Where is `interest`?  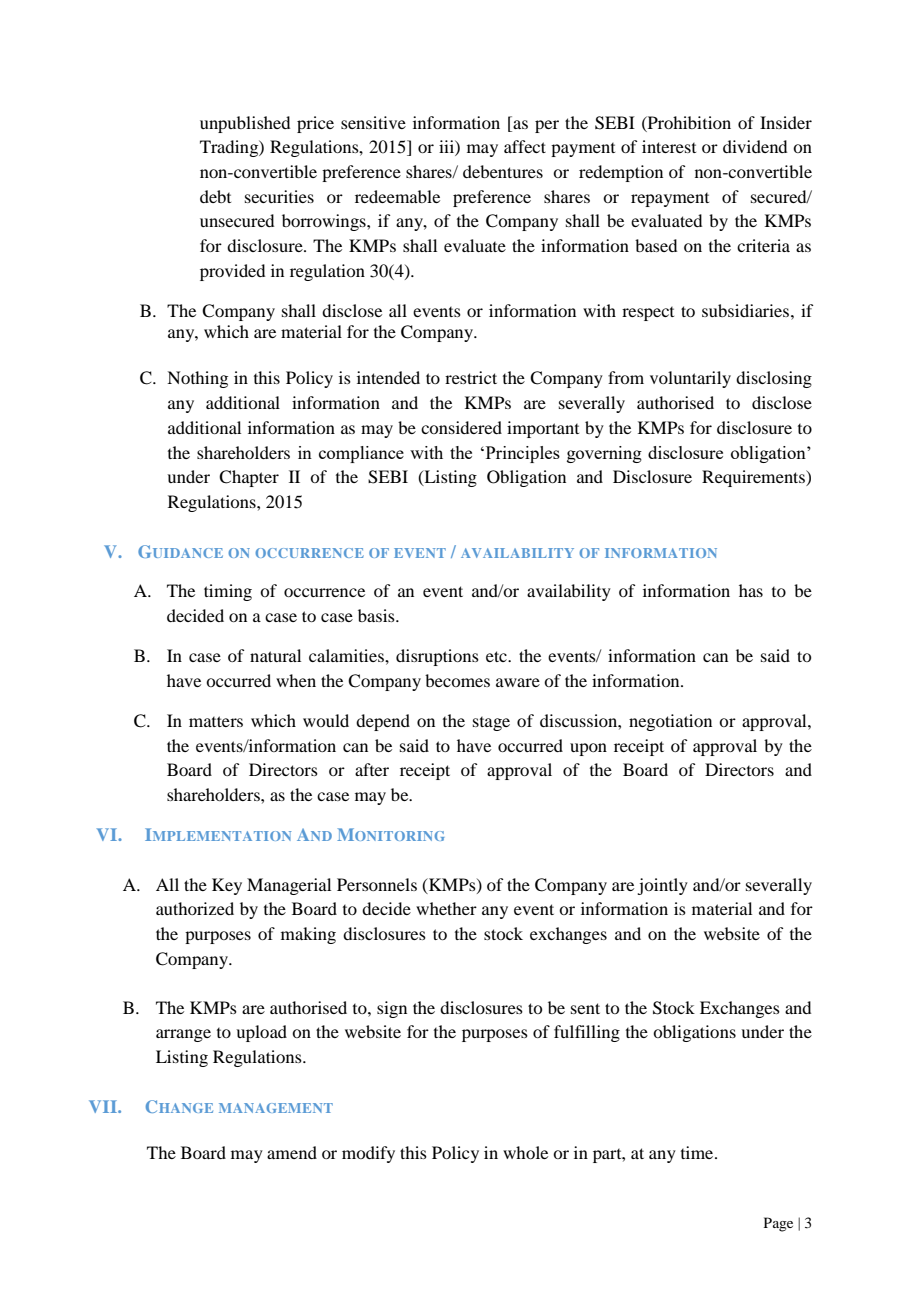
interest is located at coordinates (669, 146).
